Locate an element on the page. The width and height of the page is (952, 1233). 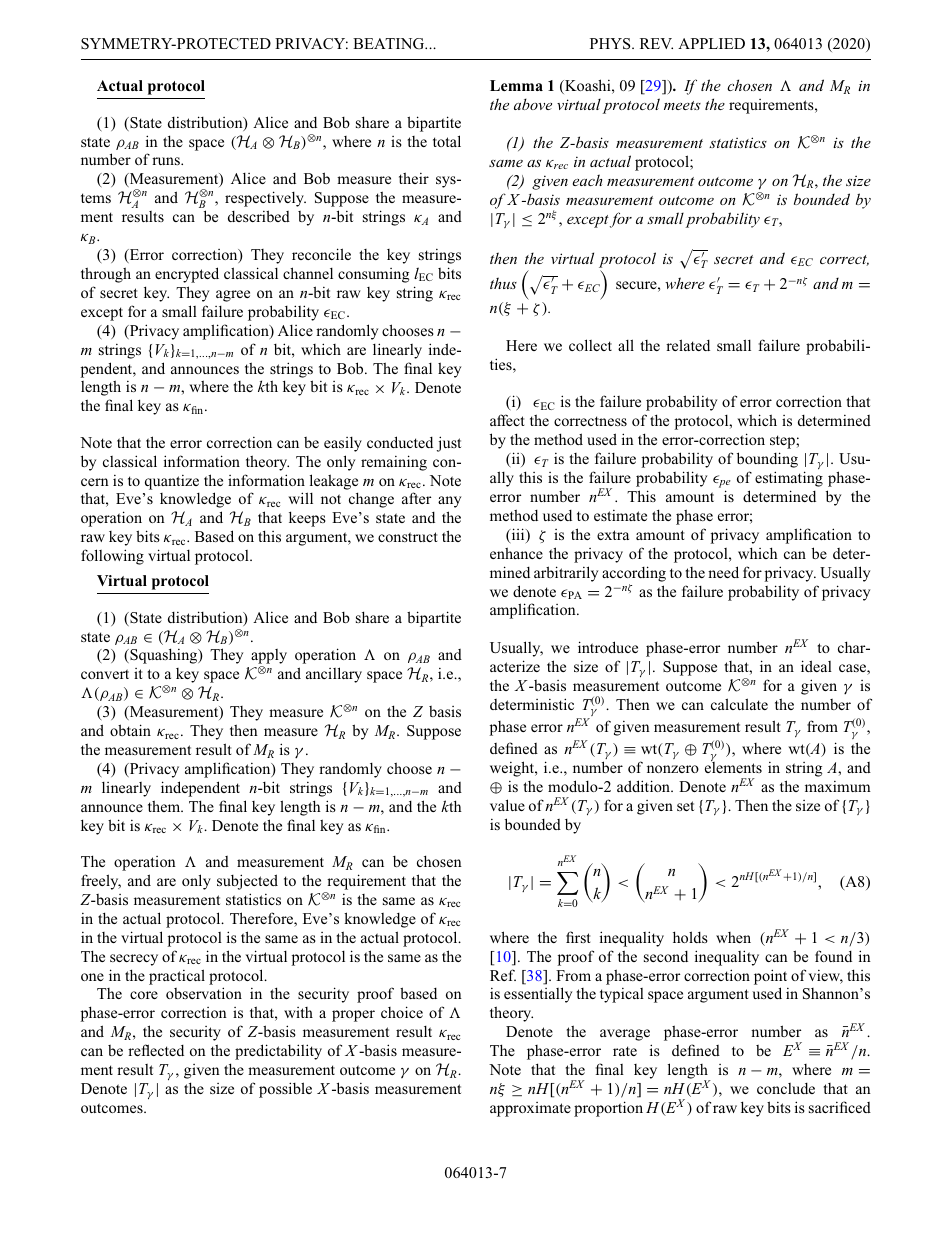
runs is located at coordinates (167, 161).
